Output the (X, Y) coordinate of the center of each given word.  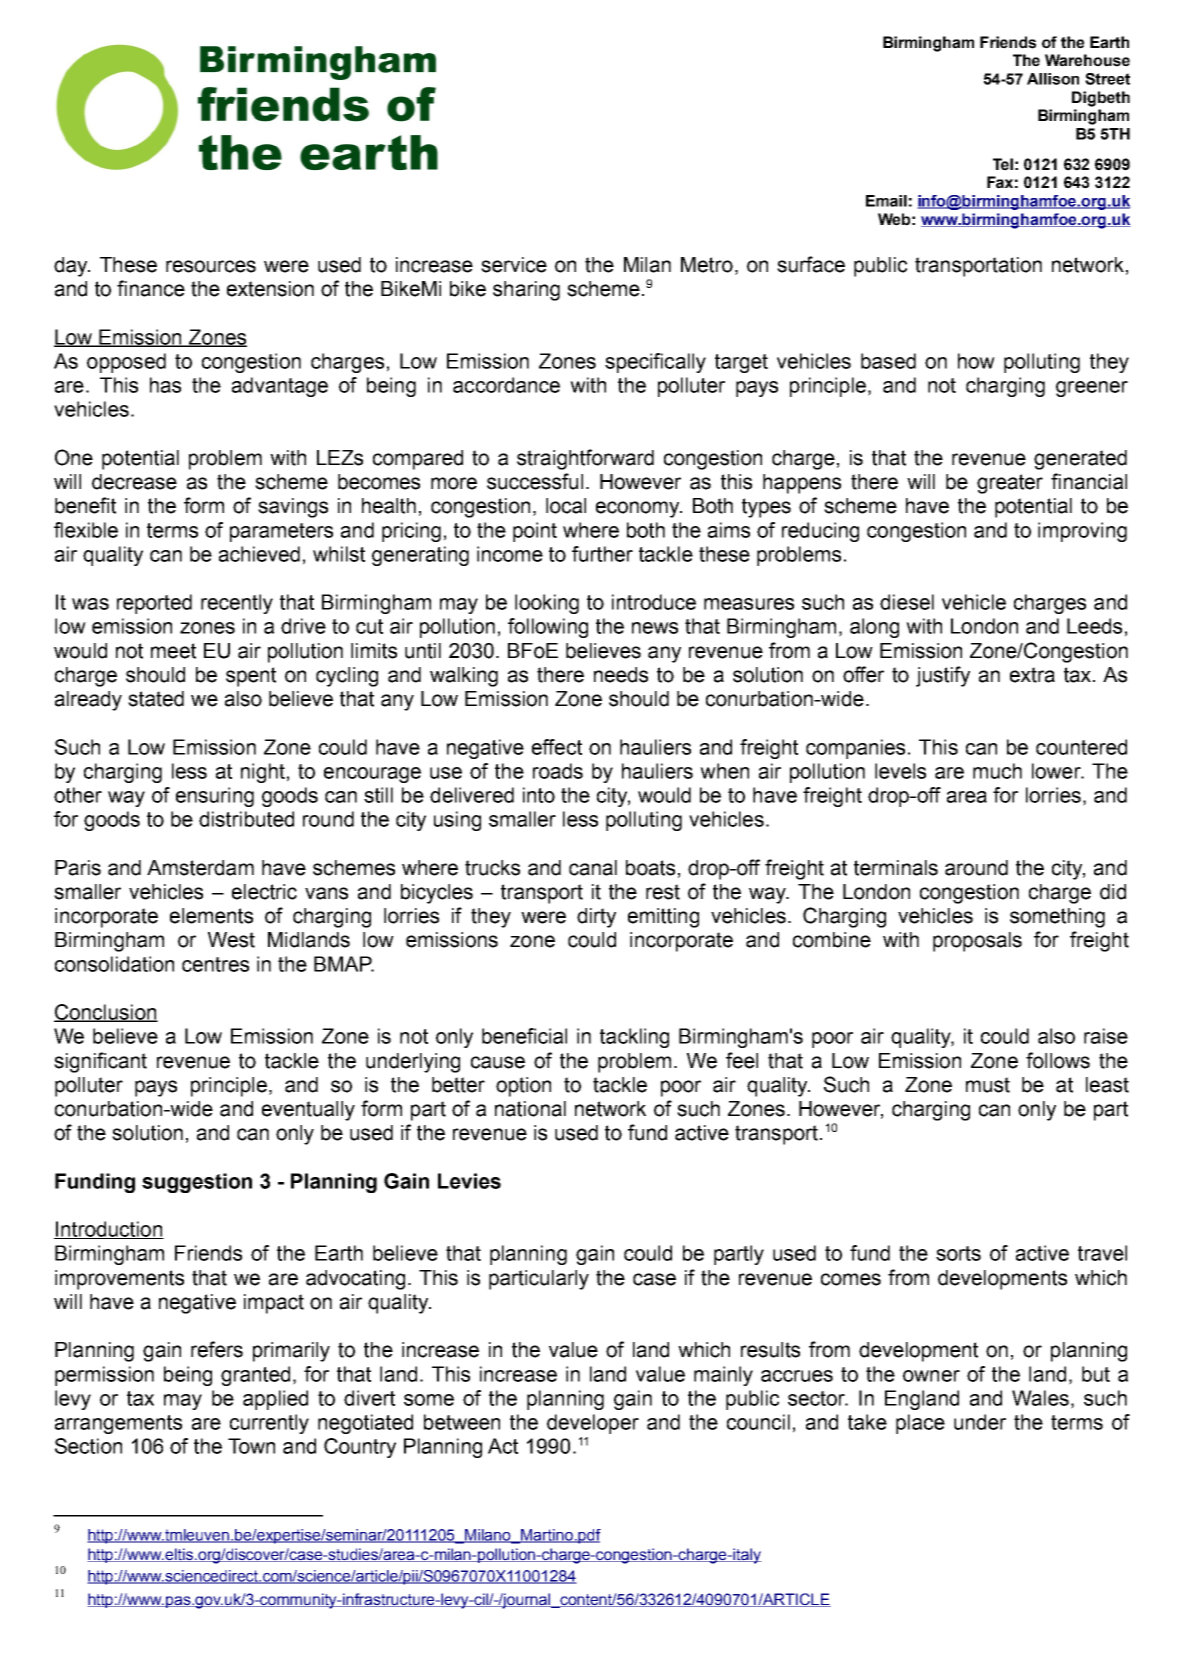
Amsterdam (200, 868)
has (165, 385)
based (888, 361)
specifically (655, 363)
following (548, 628)
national (530, 1109)
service (514, 265)
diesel (907, 602)
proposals (977, 942)
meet (173, 651)
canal (593, 868)
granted (255, 1376)
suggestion (197, 1183)
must (988, 1085)
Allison (1053, 79)
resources (211, 266)
